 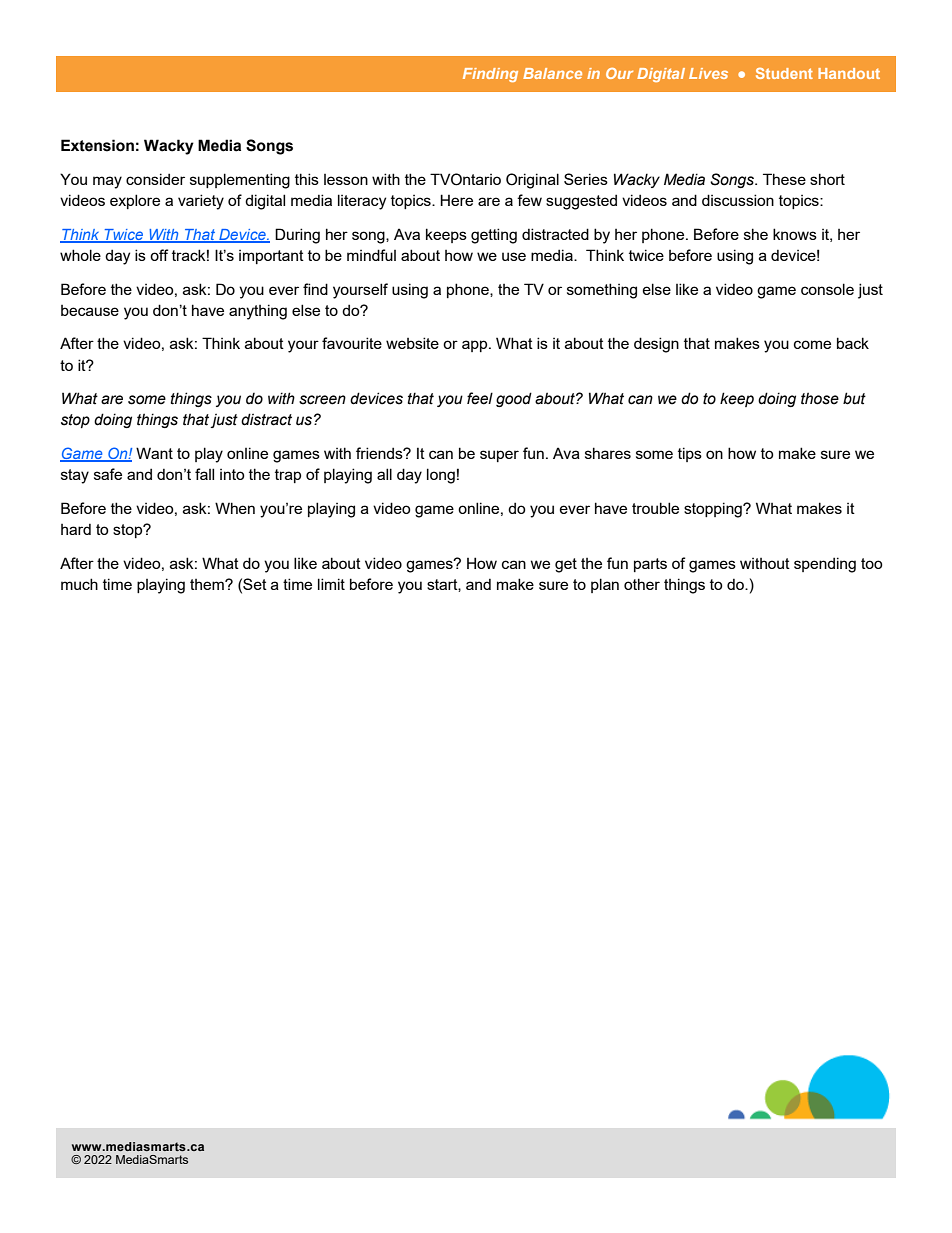 I want to click on tips, so click(x=690, y=454).
